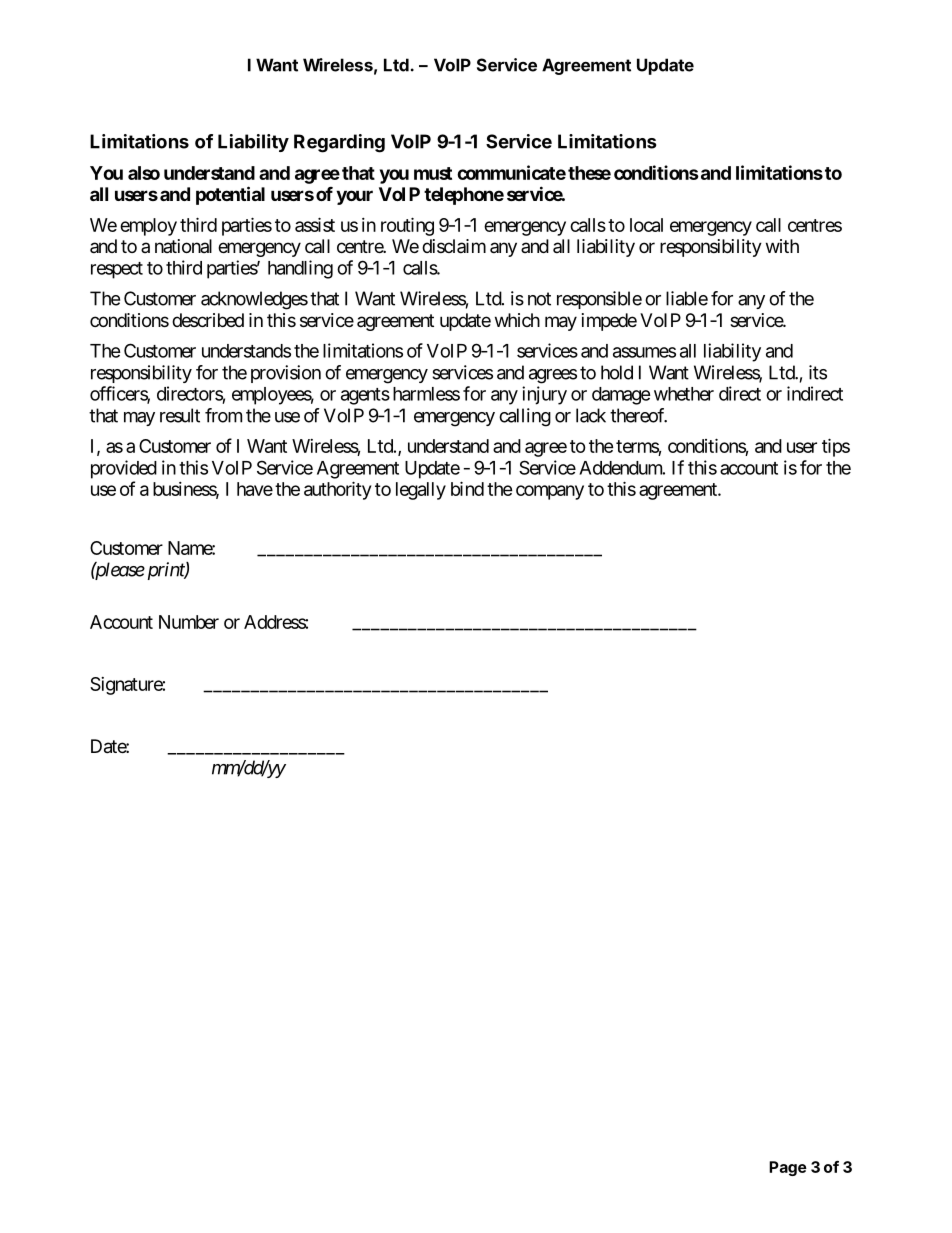  What do you see at coordinates (646, 225) in the image?
I see `local` at bounding box center [646, 225].
